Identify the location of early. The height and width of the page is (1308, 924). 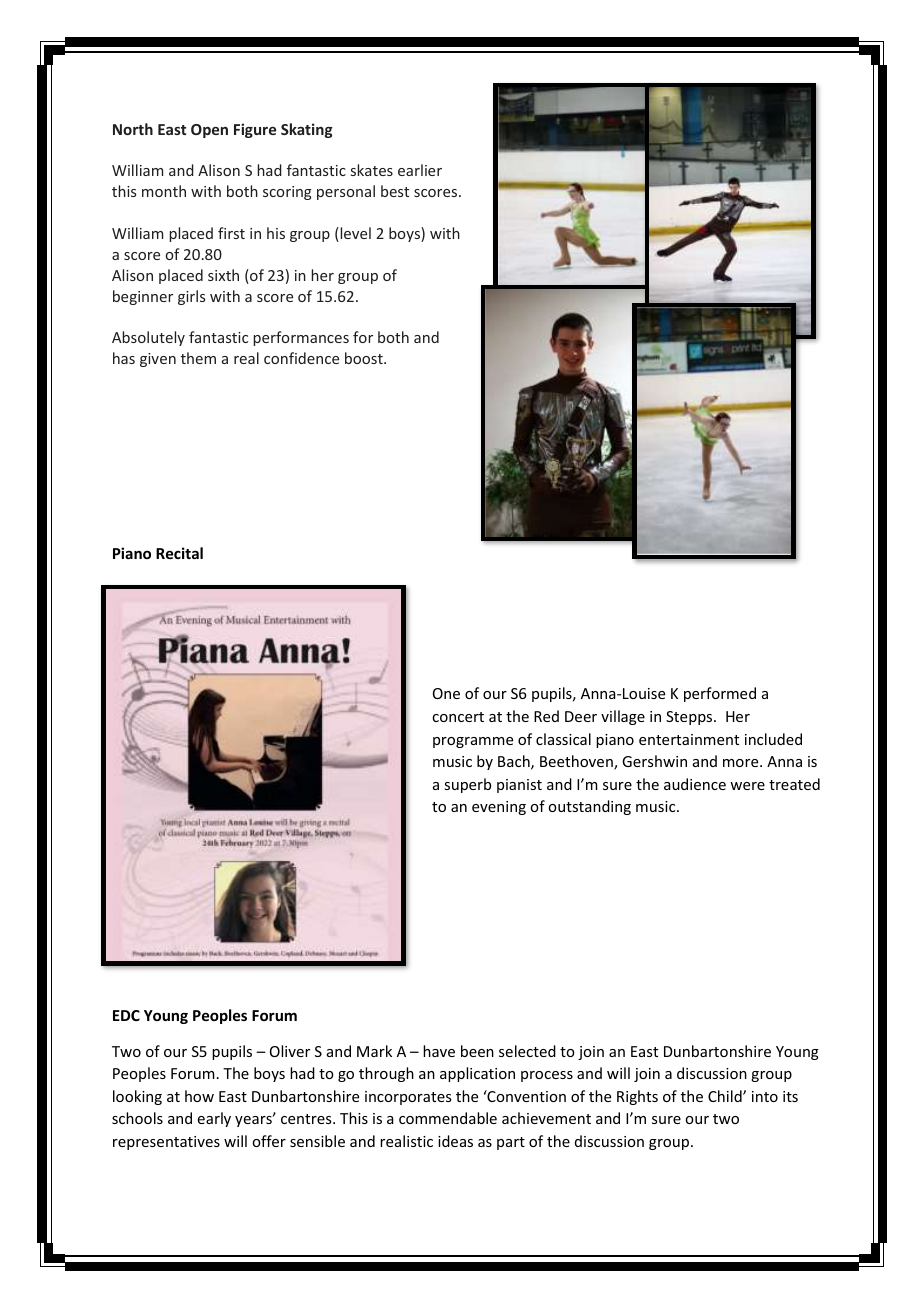
(214, 1119).
